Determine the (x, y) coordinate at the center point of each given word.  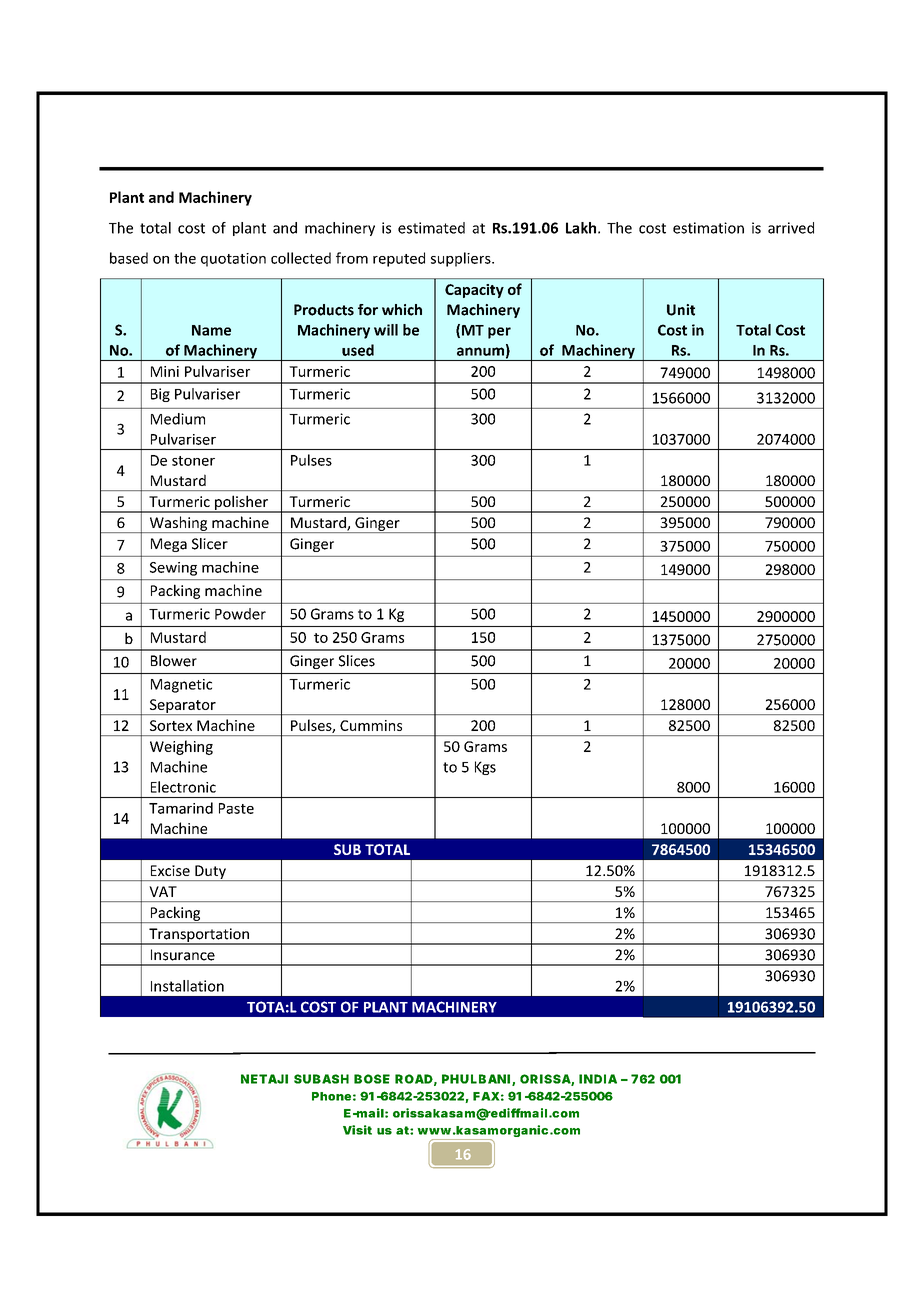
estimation (708, 228)
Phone (331, 1096)
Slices (357, 661)
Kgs (485, 768)
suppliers (462, 259)
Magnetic (181, 686)
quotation (233, 260)
